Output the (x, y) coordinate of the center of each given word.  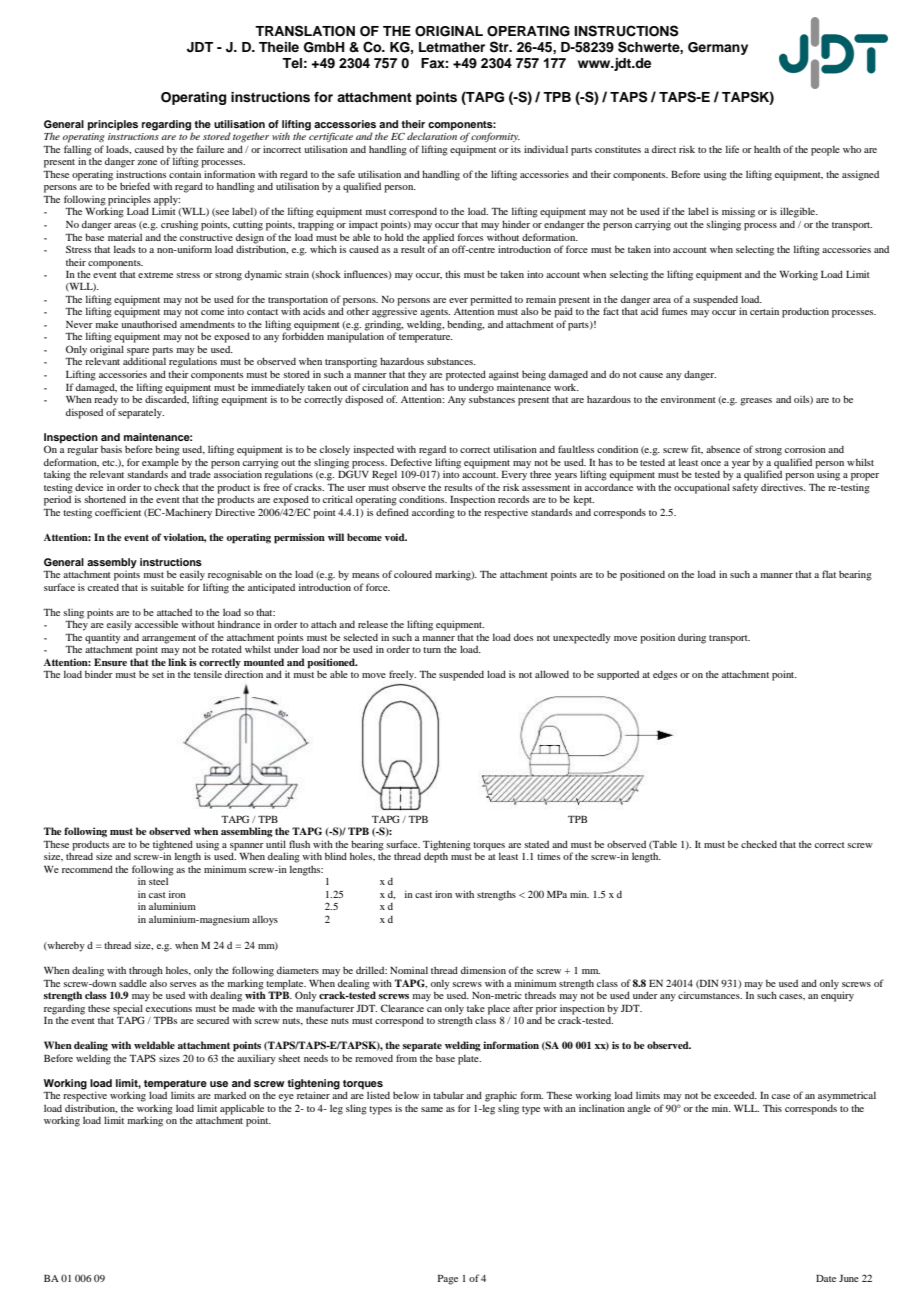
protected (466, 375)
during (692, 639)
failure (210, 149)
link (177, 662)
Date (826, 1278)
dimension (483, 970)
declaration (432, 136)
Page (448, 1280)
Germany (718, 48)
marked (230, 1095)
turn (432, 650)
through (146, 971)
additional (144, 361)
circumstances (710, 995)
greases (756, 402)
